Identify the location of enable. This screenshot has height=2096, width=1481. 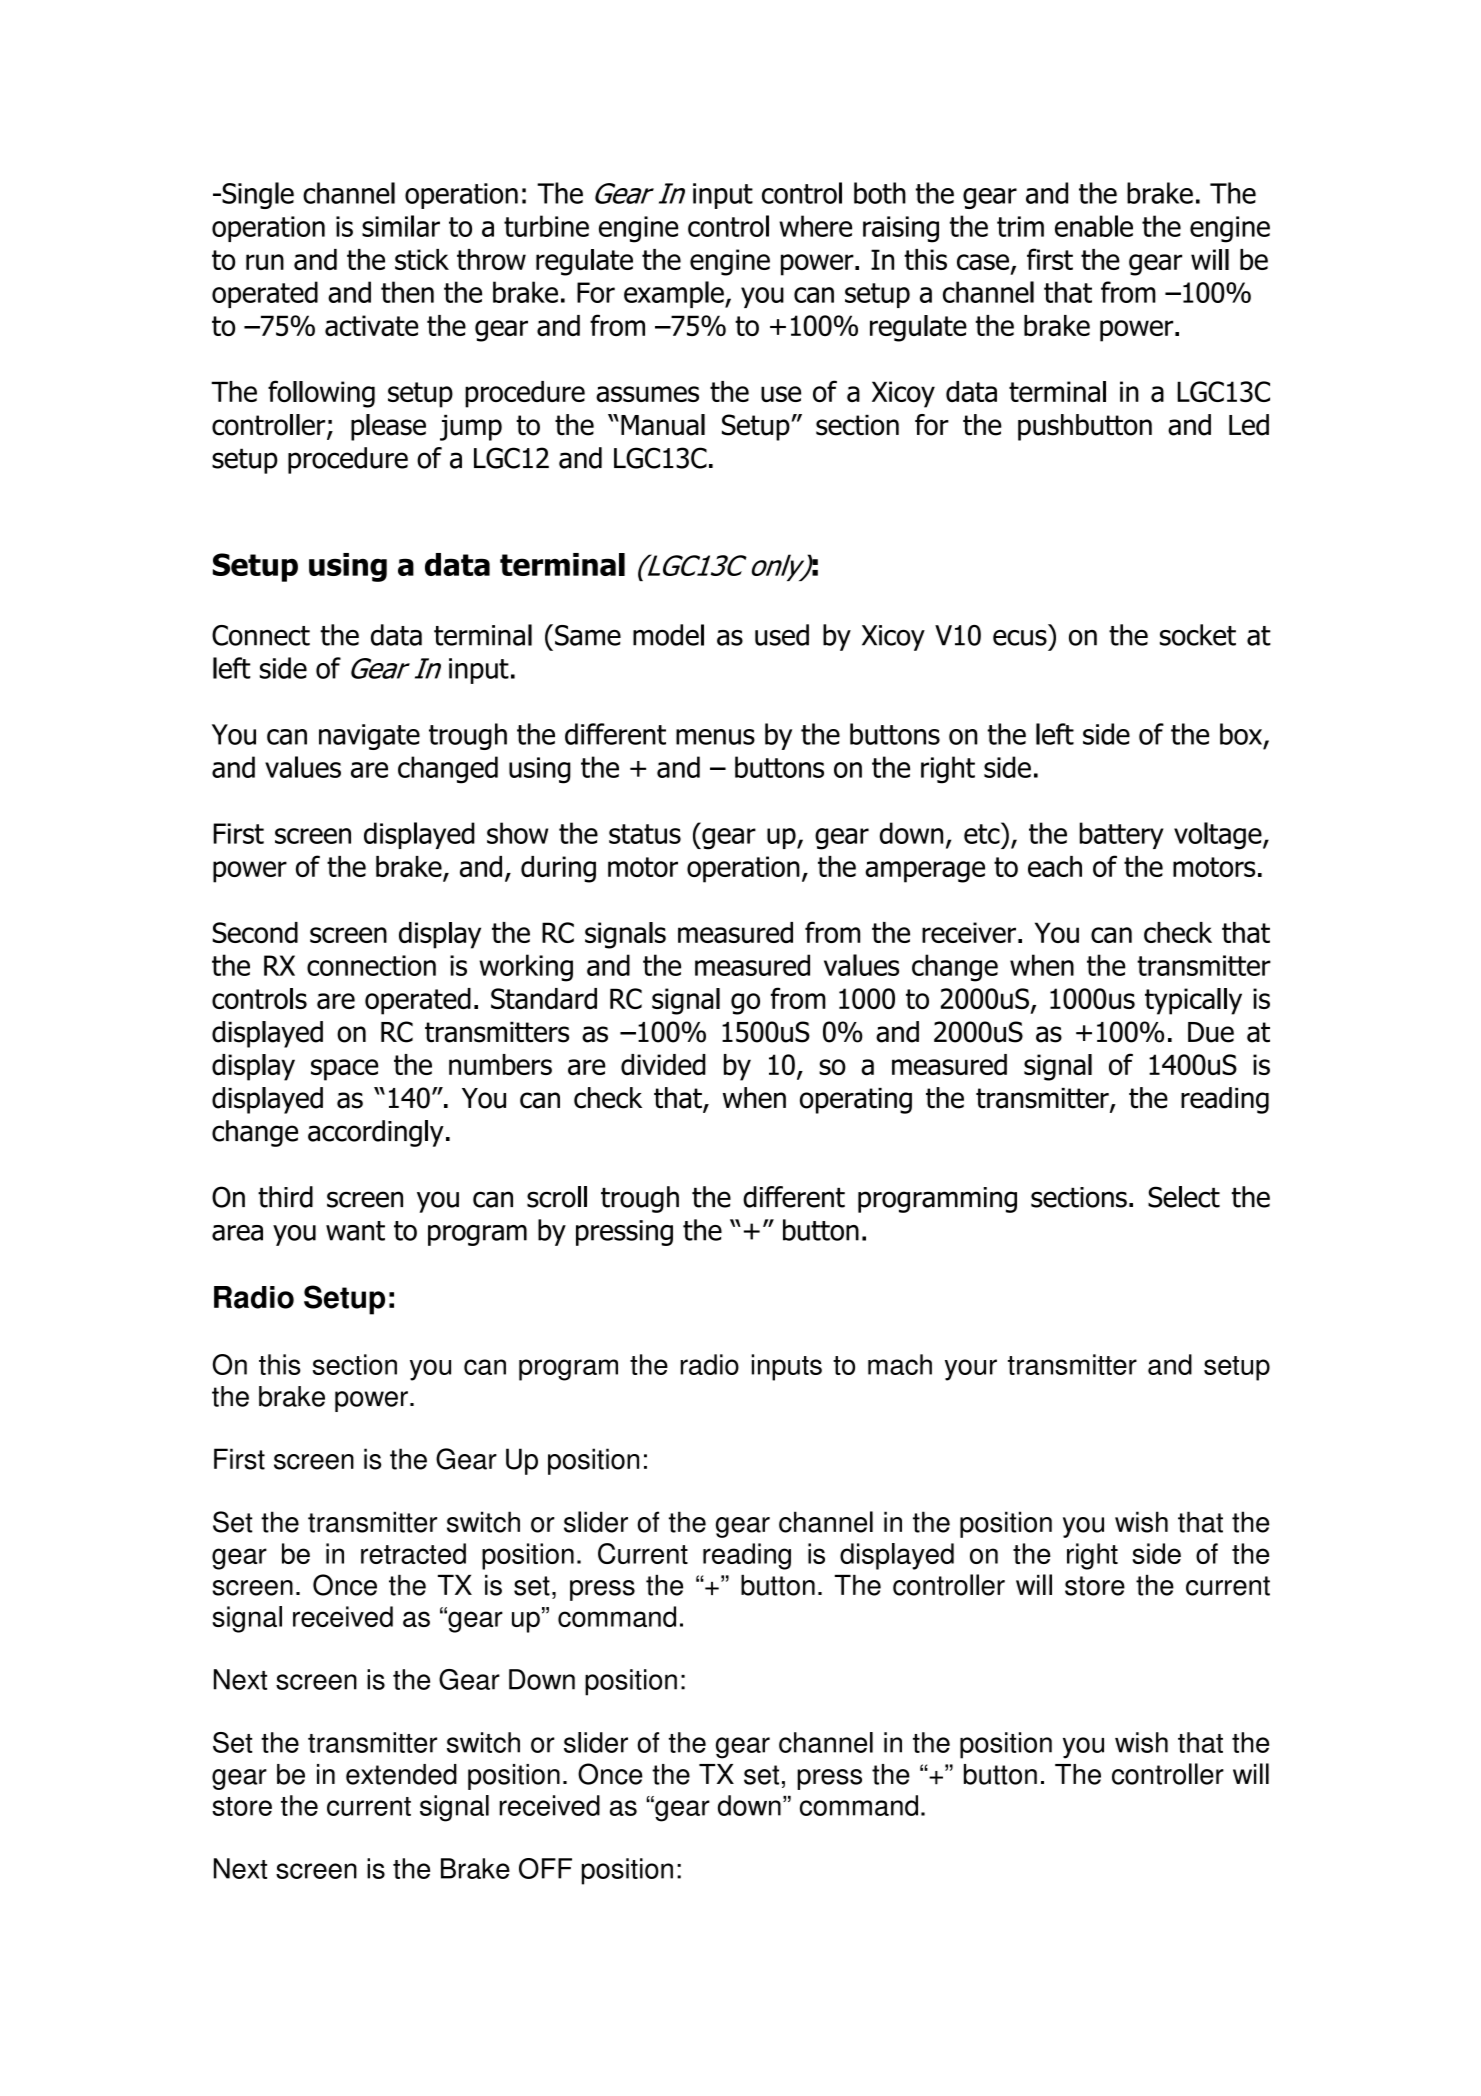
(1094, 226).
